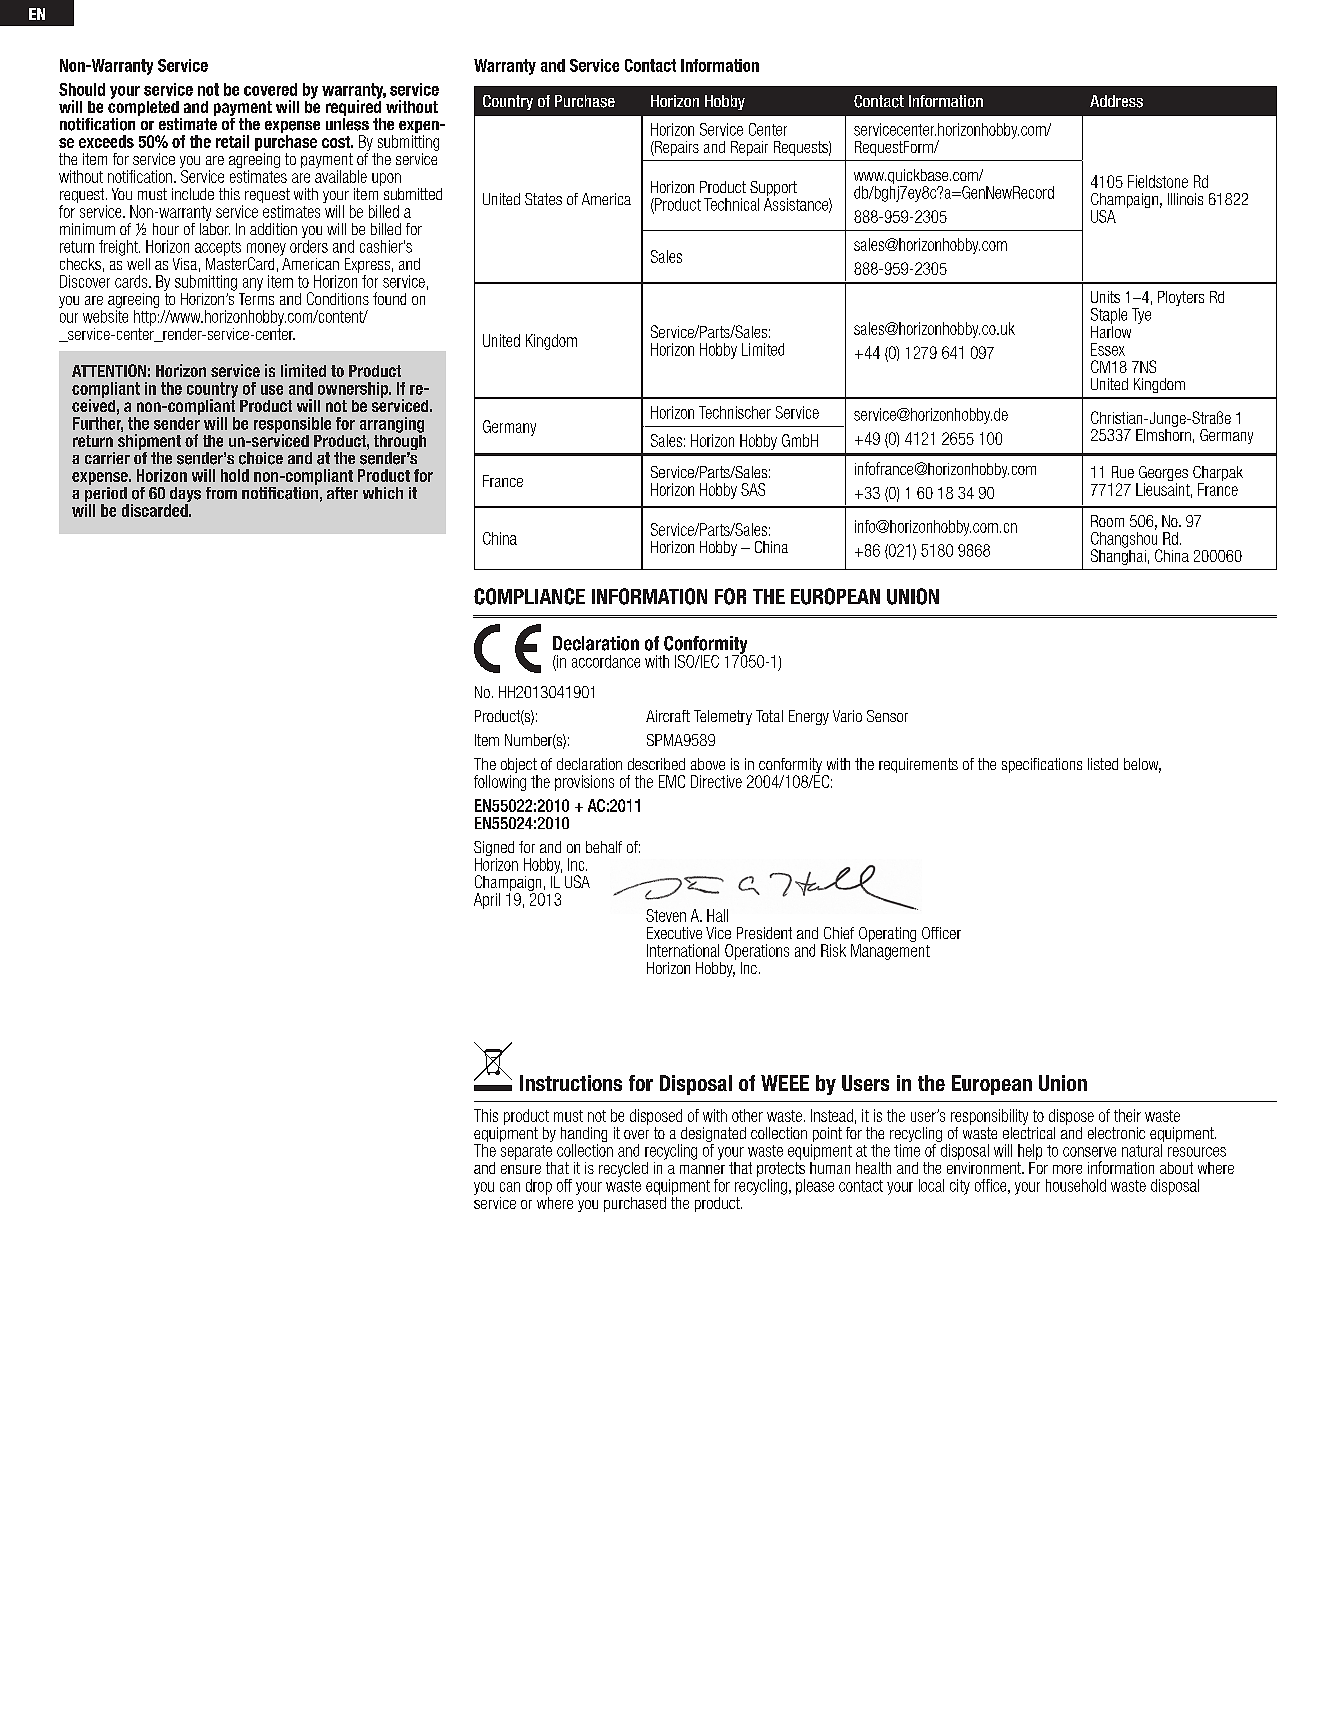 The width and height of the page is (1336, 1729). What do you see at coordinates (753, 489) in the page?
I see `SAS` at bounding box center [753, 489].
